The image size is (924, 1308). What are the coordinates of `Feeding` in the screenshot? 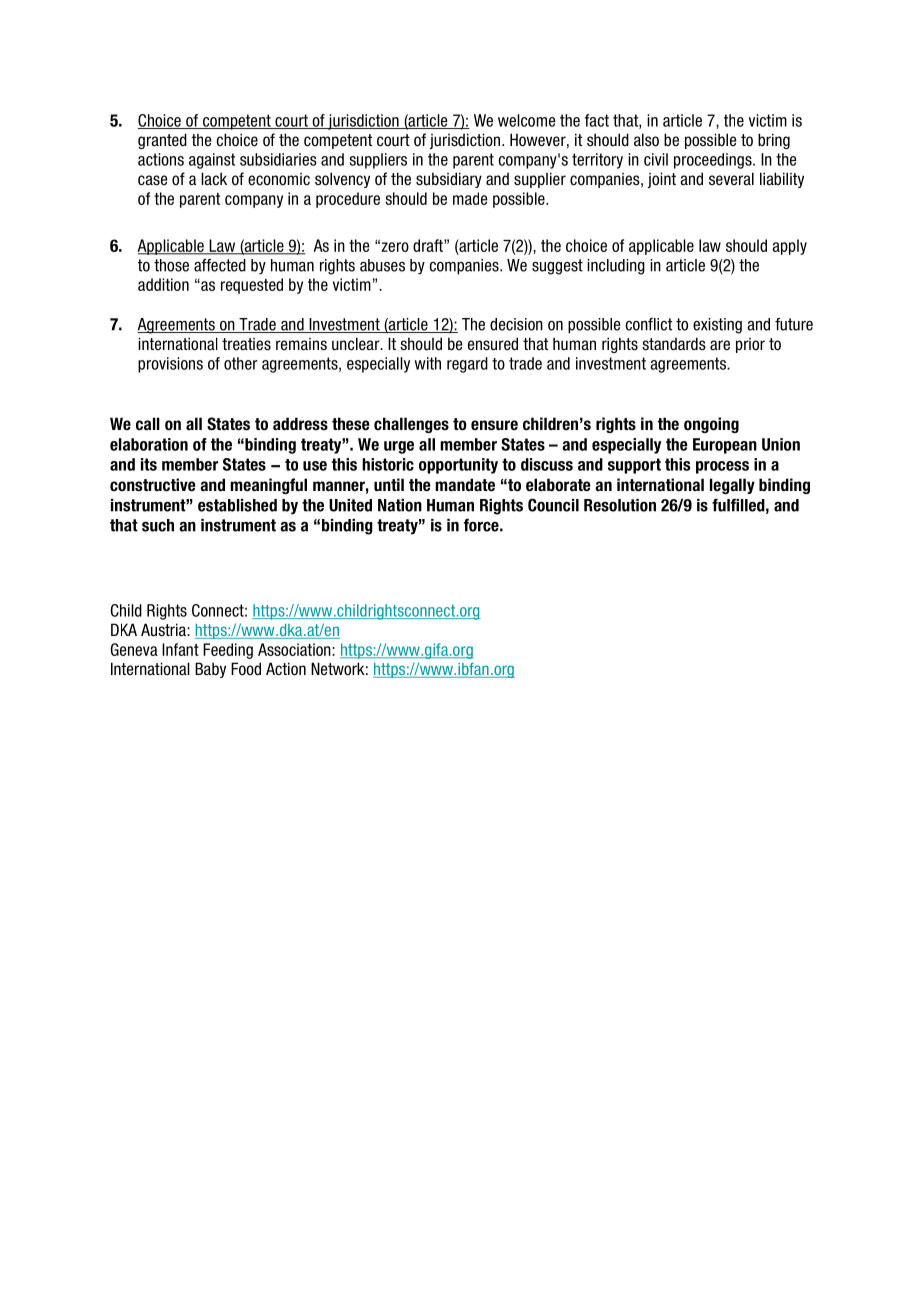 It's located at (228, 651).
